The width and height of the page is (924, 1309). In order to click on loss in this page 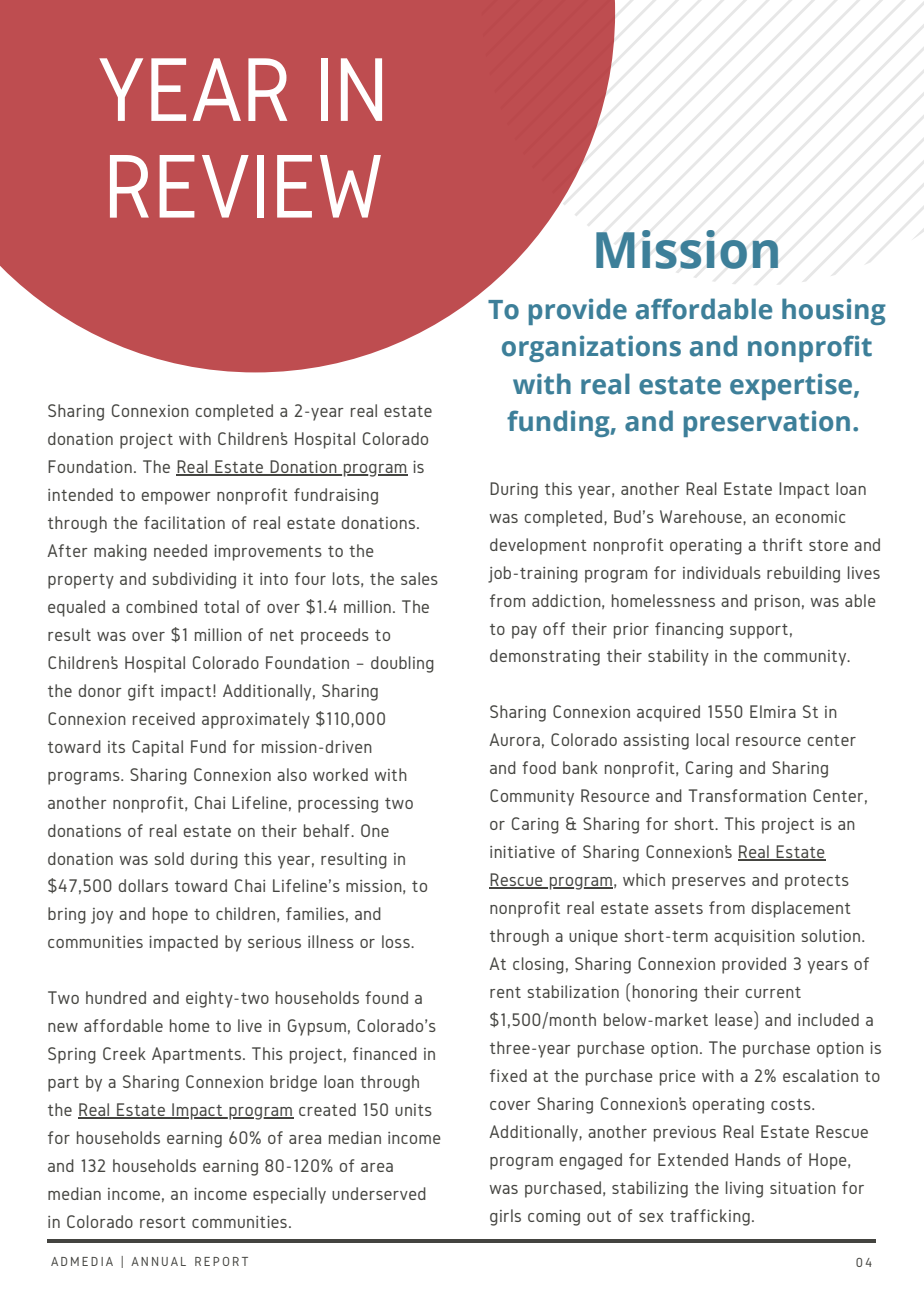, I will do `click(397, 941)`.
